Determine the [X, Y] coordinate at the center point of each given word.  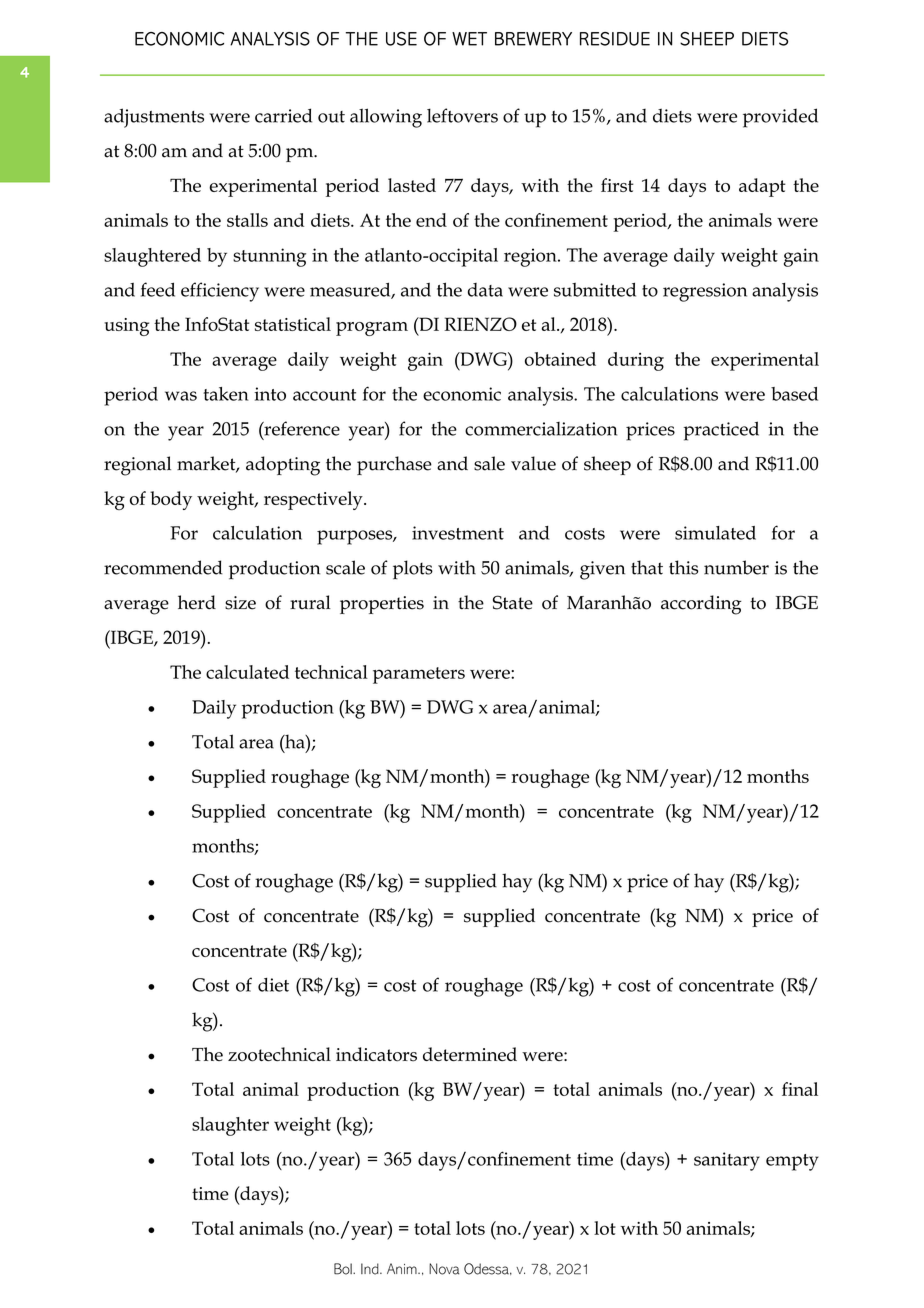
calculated [247, 672]
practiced [721, 431]
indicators [376, 1054]
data [485, 290]
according [701, 605]
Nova [444, 1269]
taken [226, 394]
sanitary [727, 1161]
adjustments [154, 118]
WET [469, 39]
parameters [419, 675]
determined [470, 1054]
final [800, 1089]
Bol [344, 1269]
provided [780, 118]
